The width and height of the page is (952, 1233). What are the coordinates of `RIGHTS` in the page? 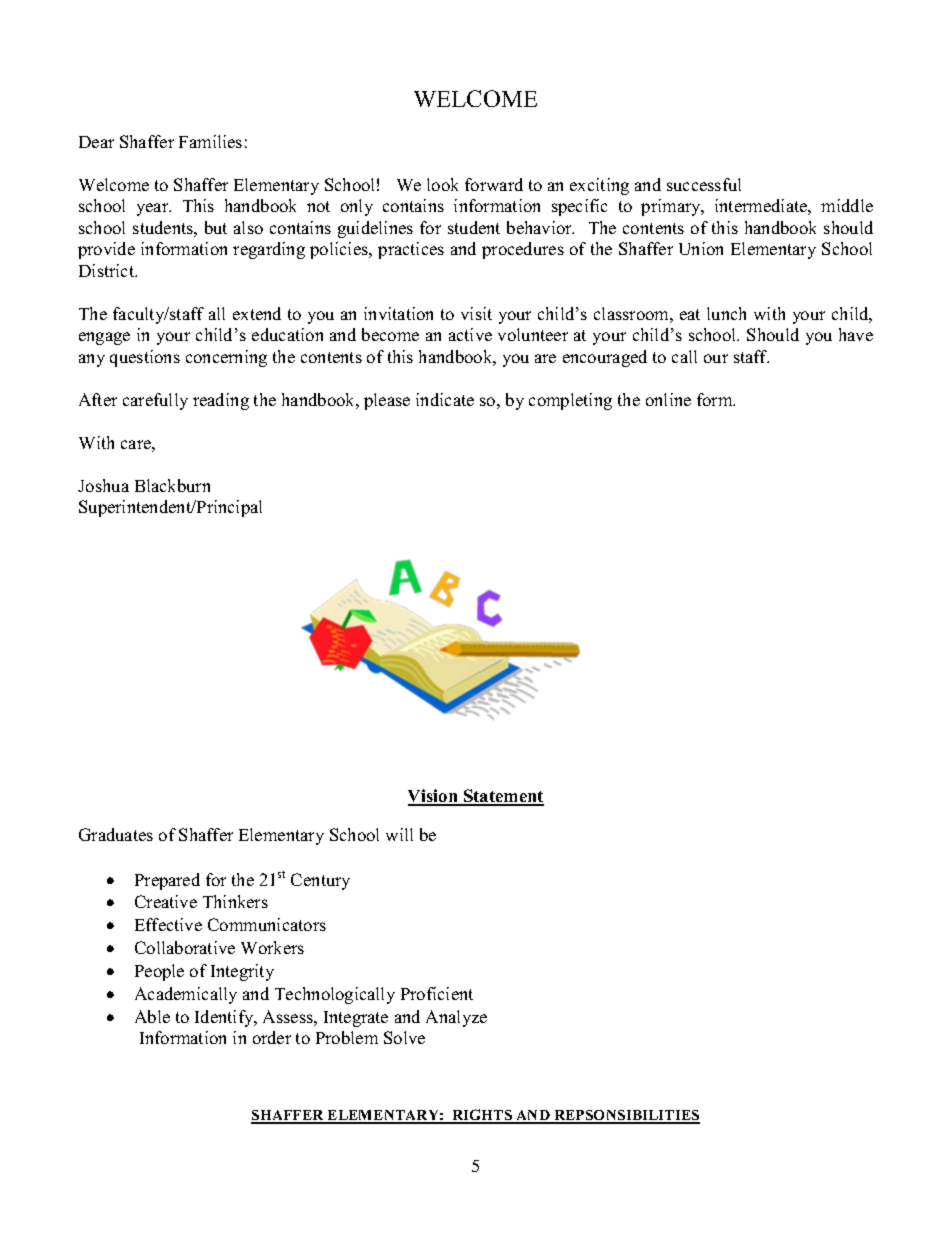 It's located at (482, 1116).
